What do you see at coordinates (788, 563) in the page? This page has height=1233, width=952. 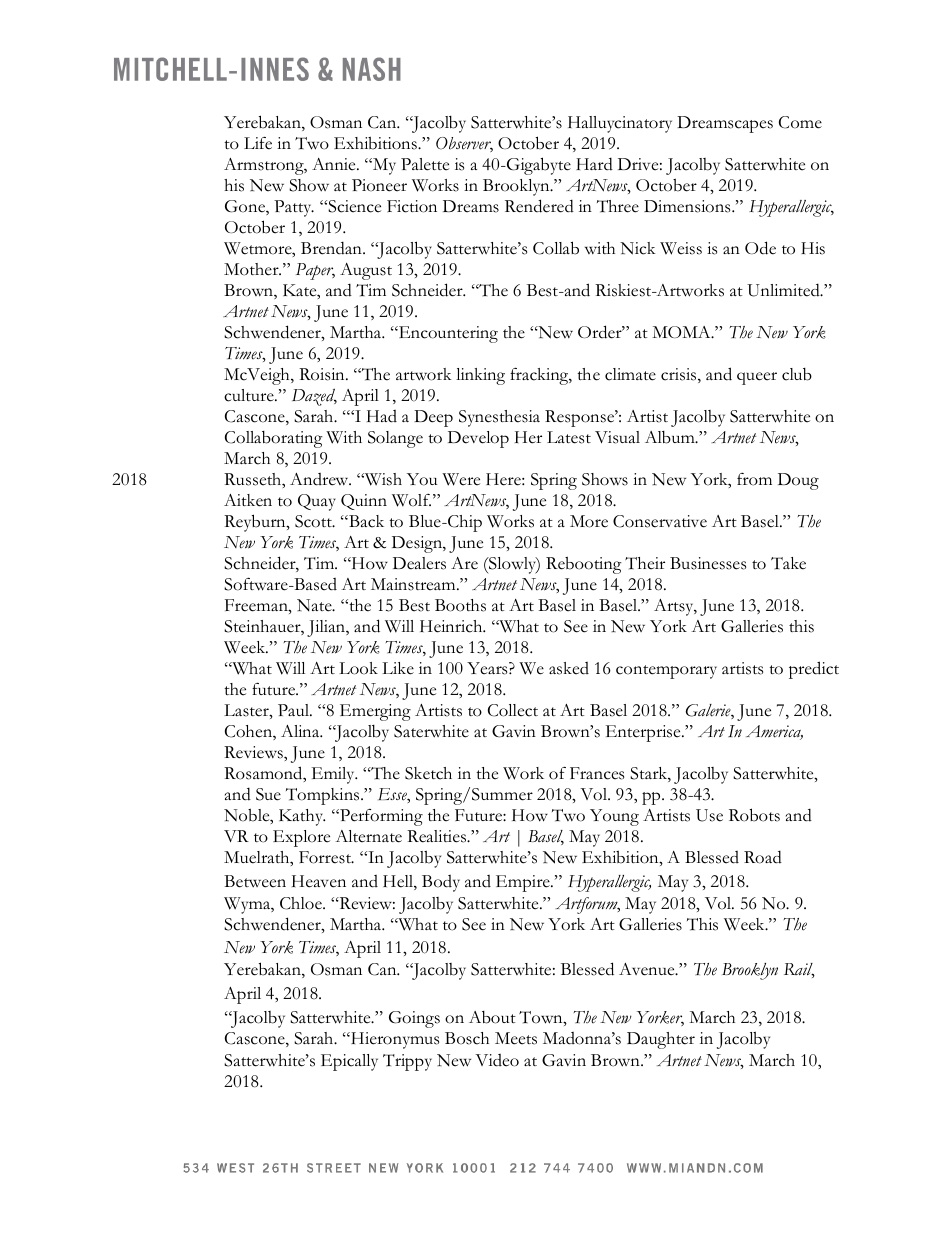 I see `Take` at bounding box center [788, 563].
